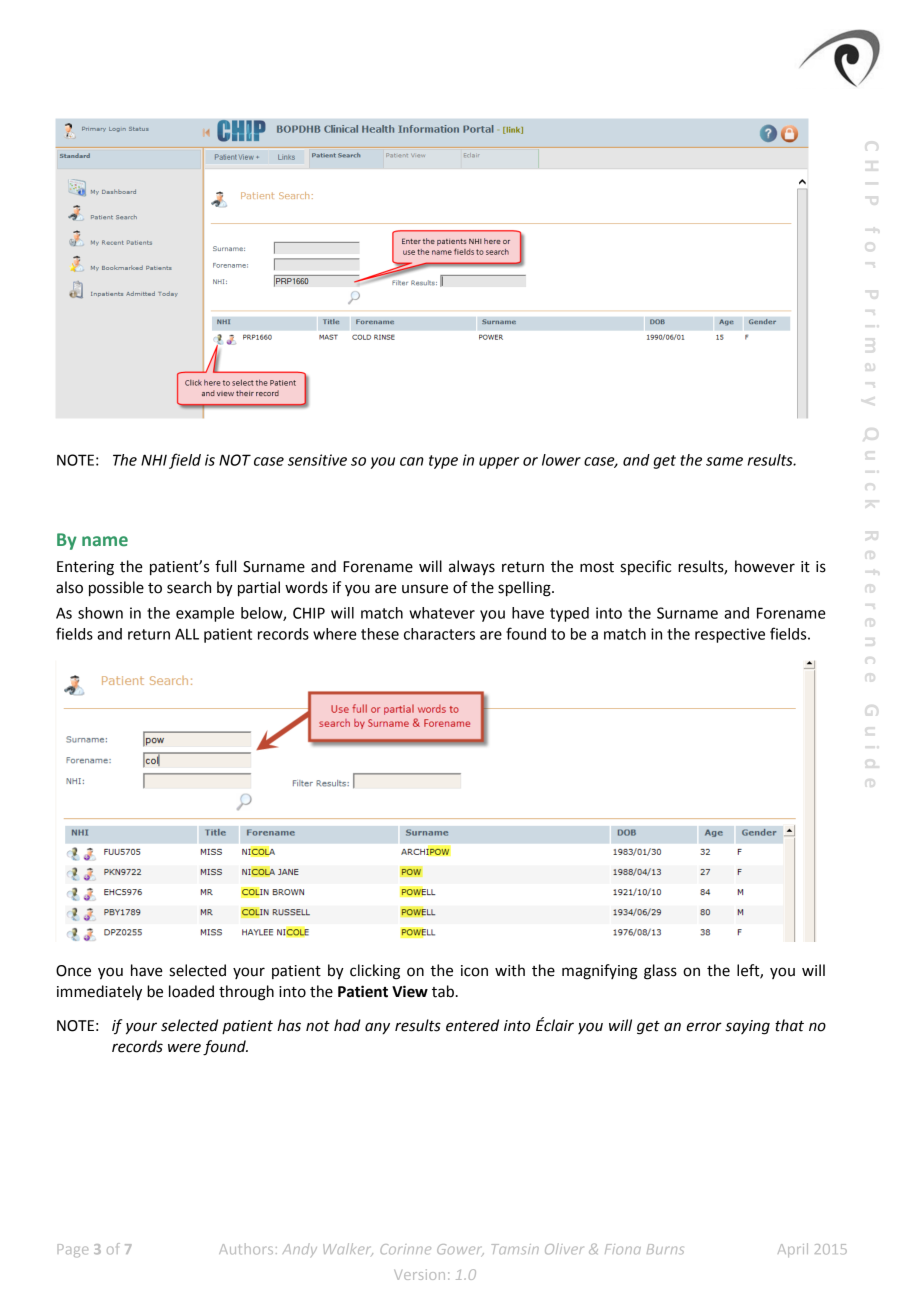  Describe the element at coordinates (154, 460) in the image. I see `NHI` at that location.
